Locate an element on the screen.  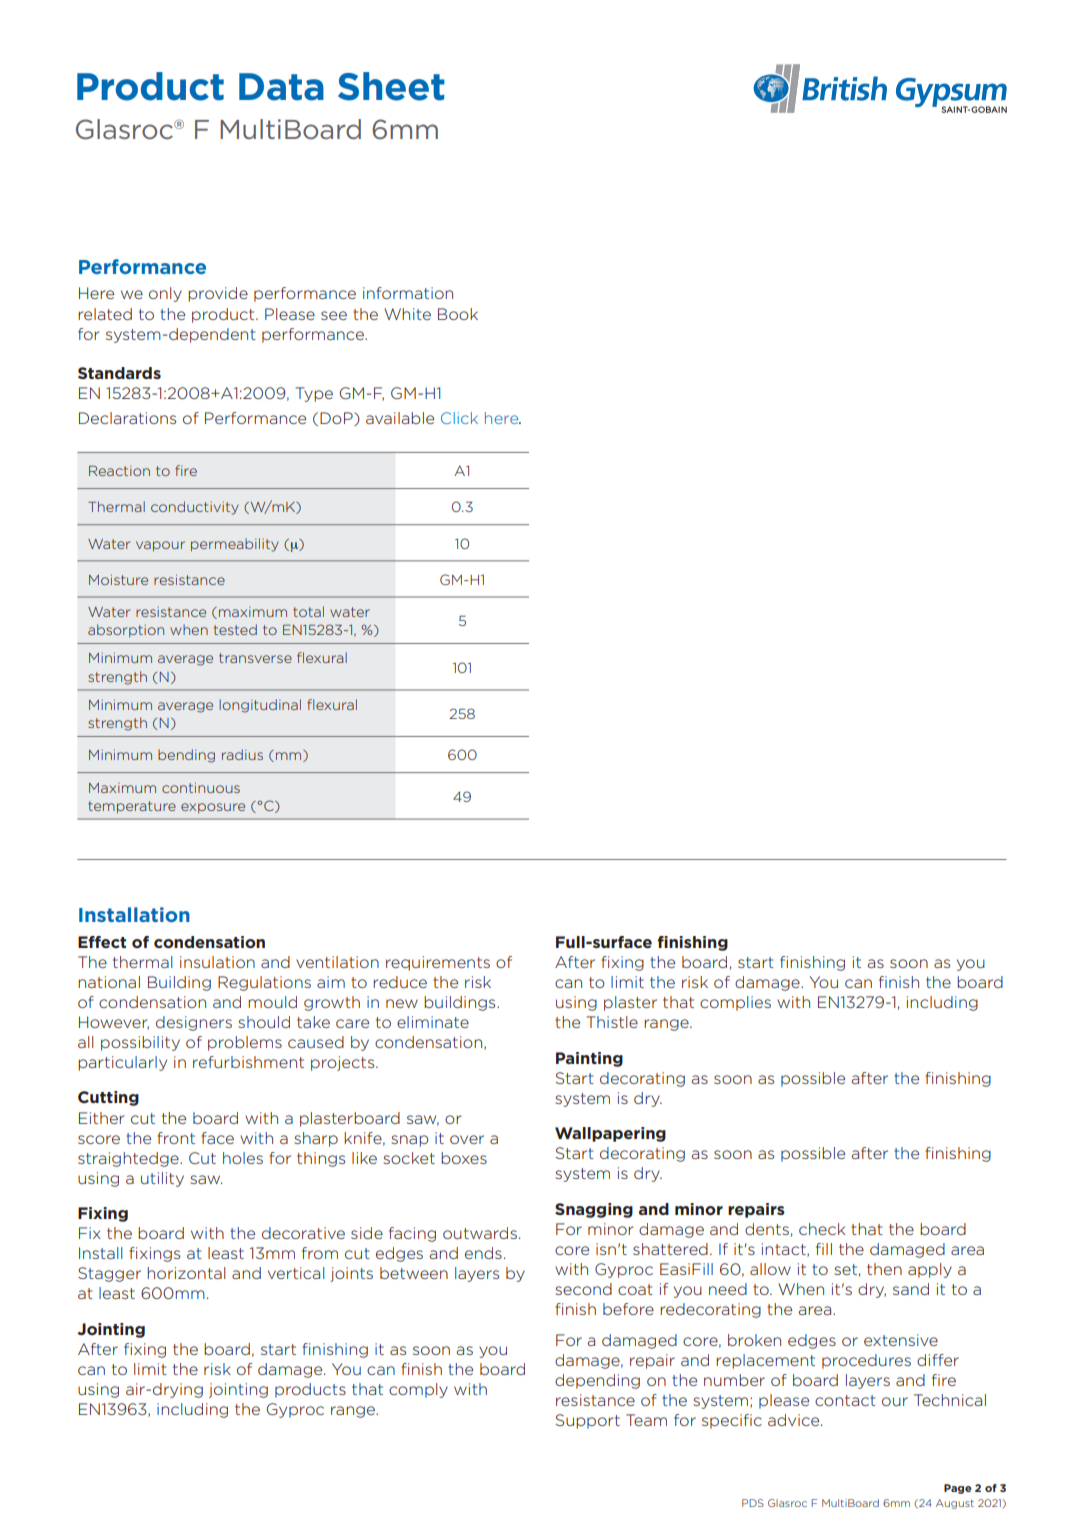
Support is located at coordinates (588, 1421).
